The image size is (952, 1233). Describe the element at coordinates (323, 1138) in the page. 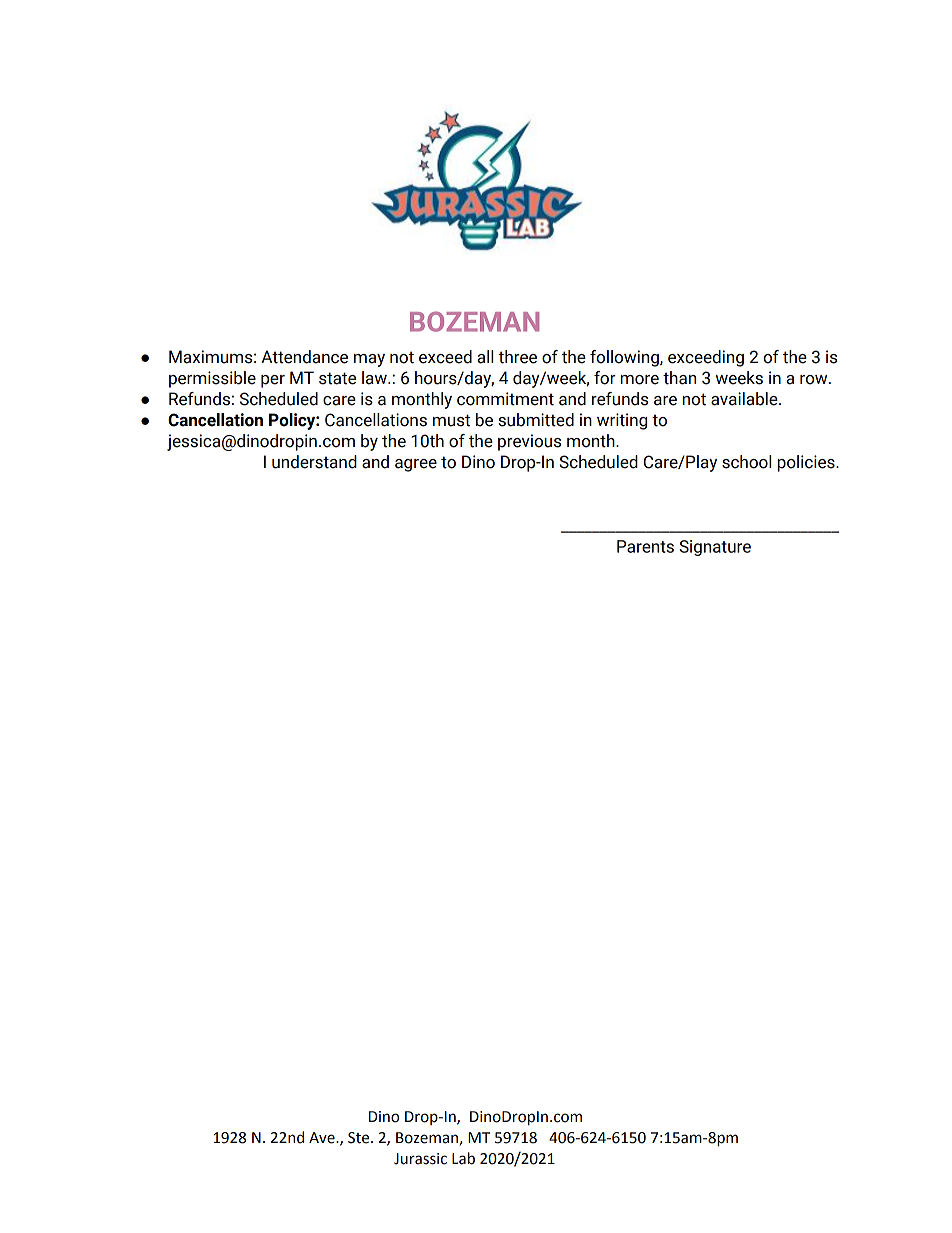

I see `Ave` at that location.
